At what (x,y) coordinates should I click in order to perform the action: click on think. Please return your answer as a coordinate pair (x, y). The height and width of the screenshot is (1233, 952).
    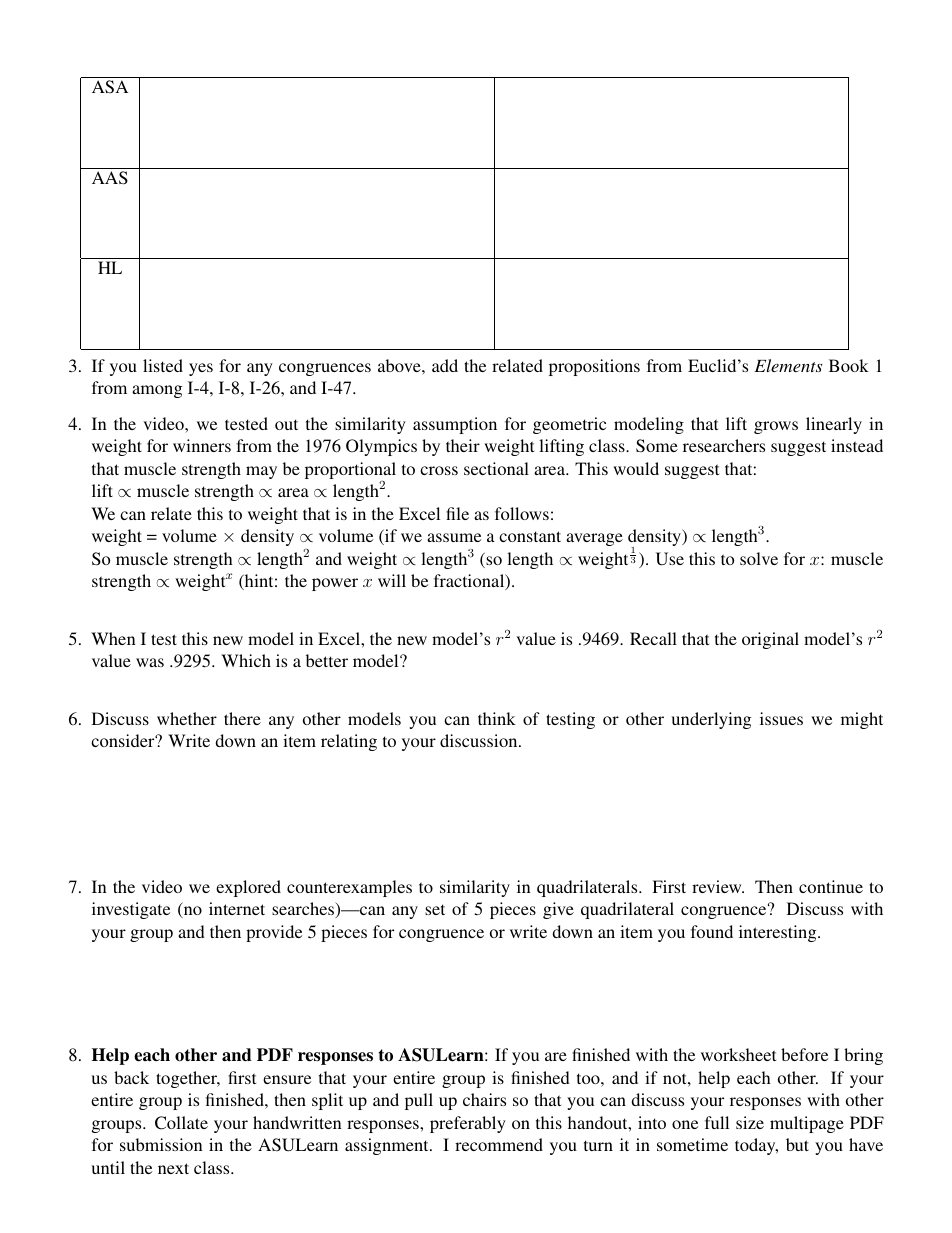
    Looking at the image, I should click on (497, 718).
